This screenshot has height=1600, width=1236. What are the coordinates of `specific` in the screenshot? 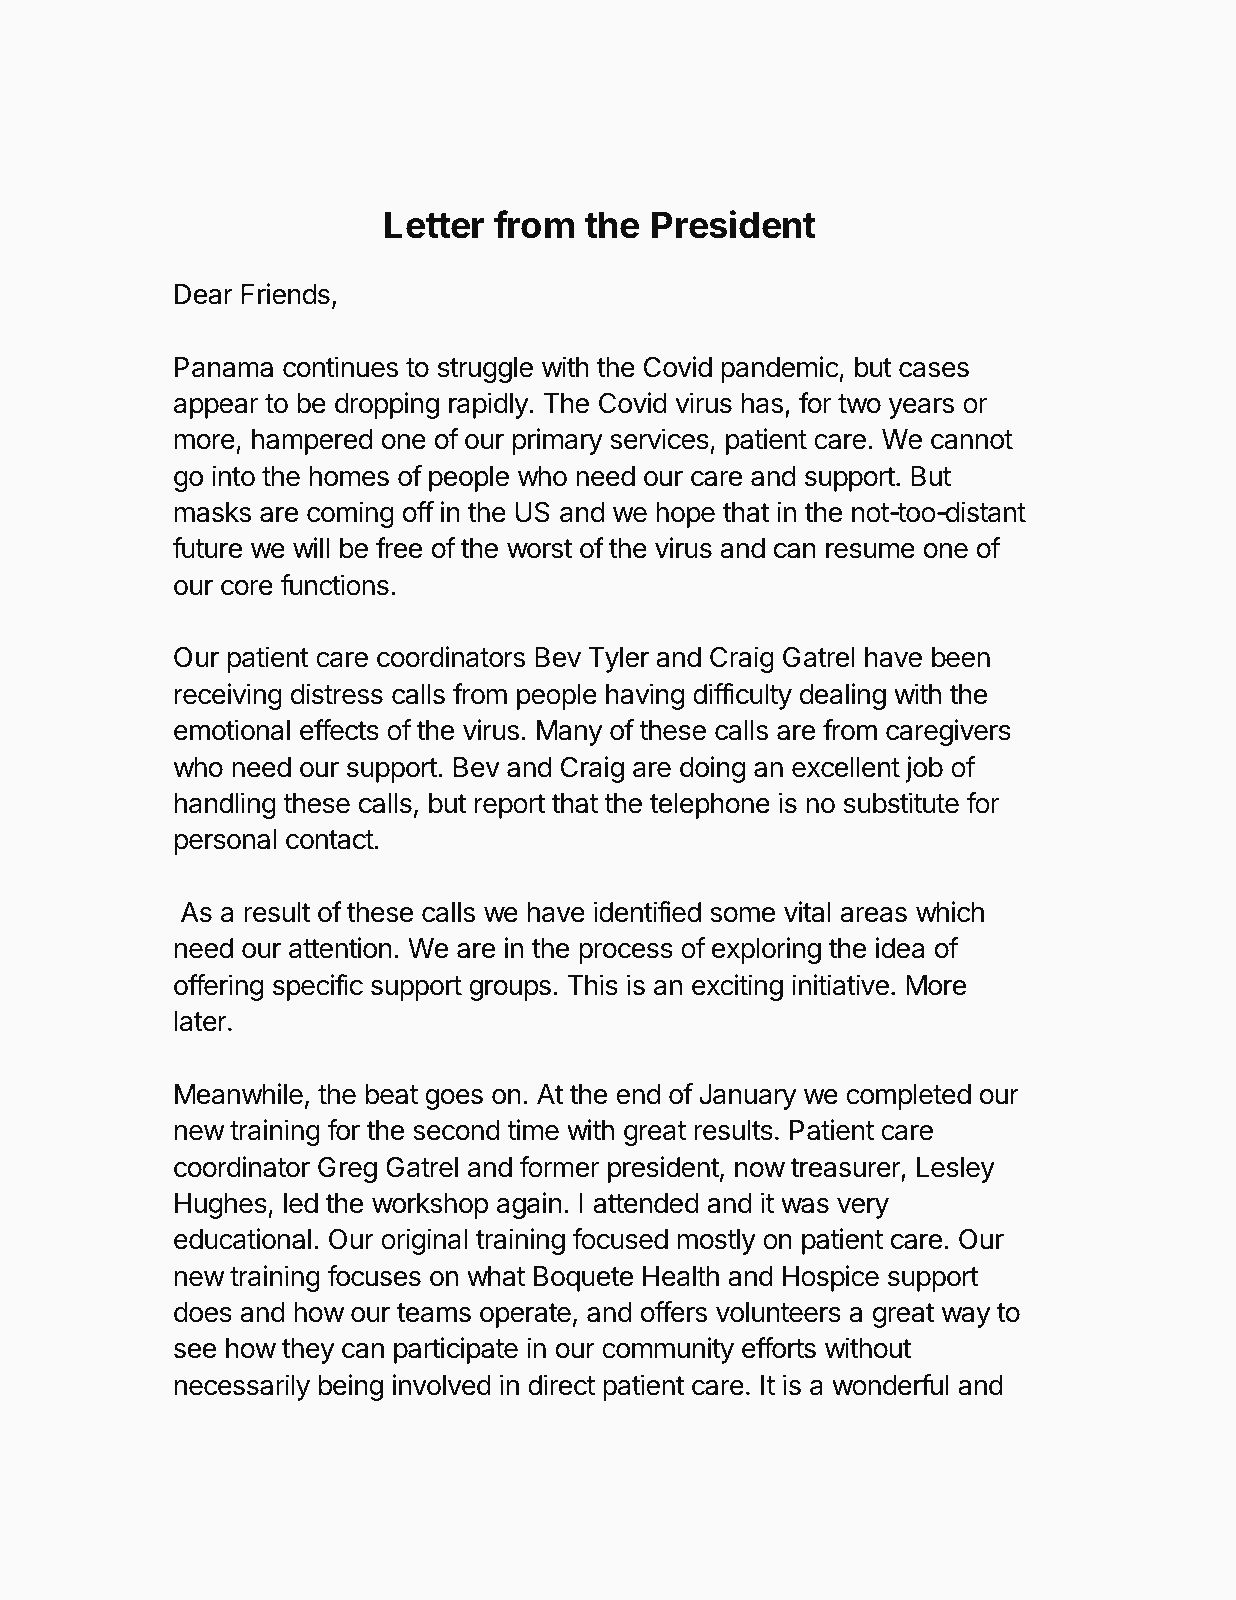 It's located at (318, 987).
